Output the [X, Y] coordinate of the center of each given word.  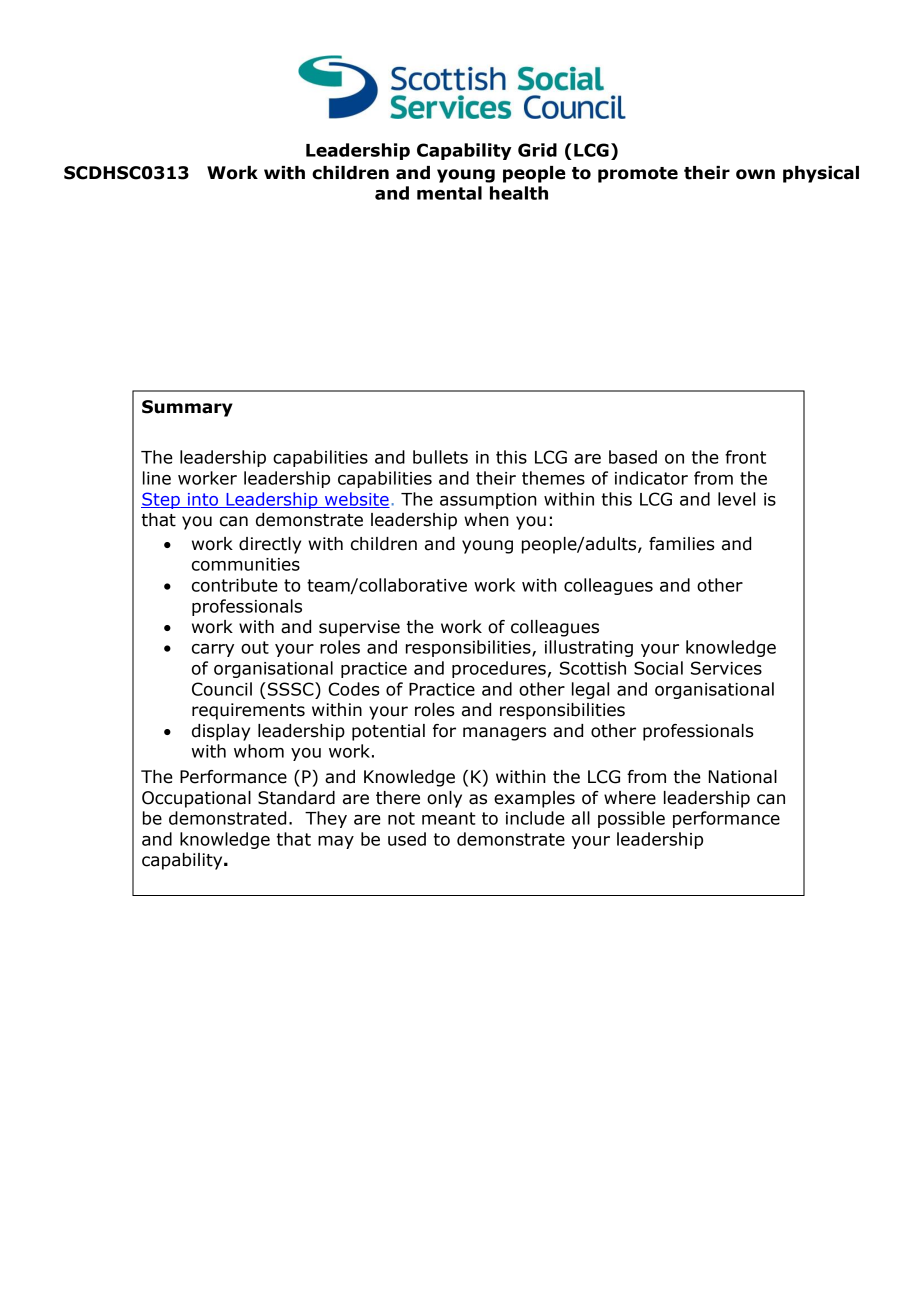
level [736, 499]
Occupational [196, 799]
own [755, 174]
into [203, 500]
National [743, 777]
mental [449, 193]
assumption [488, 501]
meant [449, 818]
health [519, 193]
